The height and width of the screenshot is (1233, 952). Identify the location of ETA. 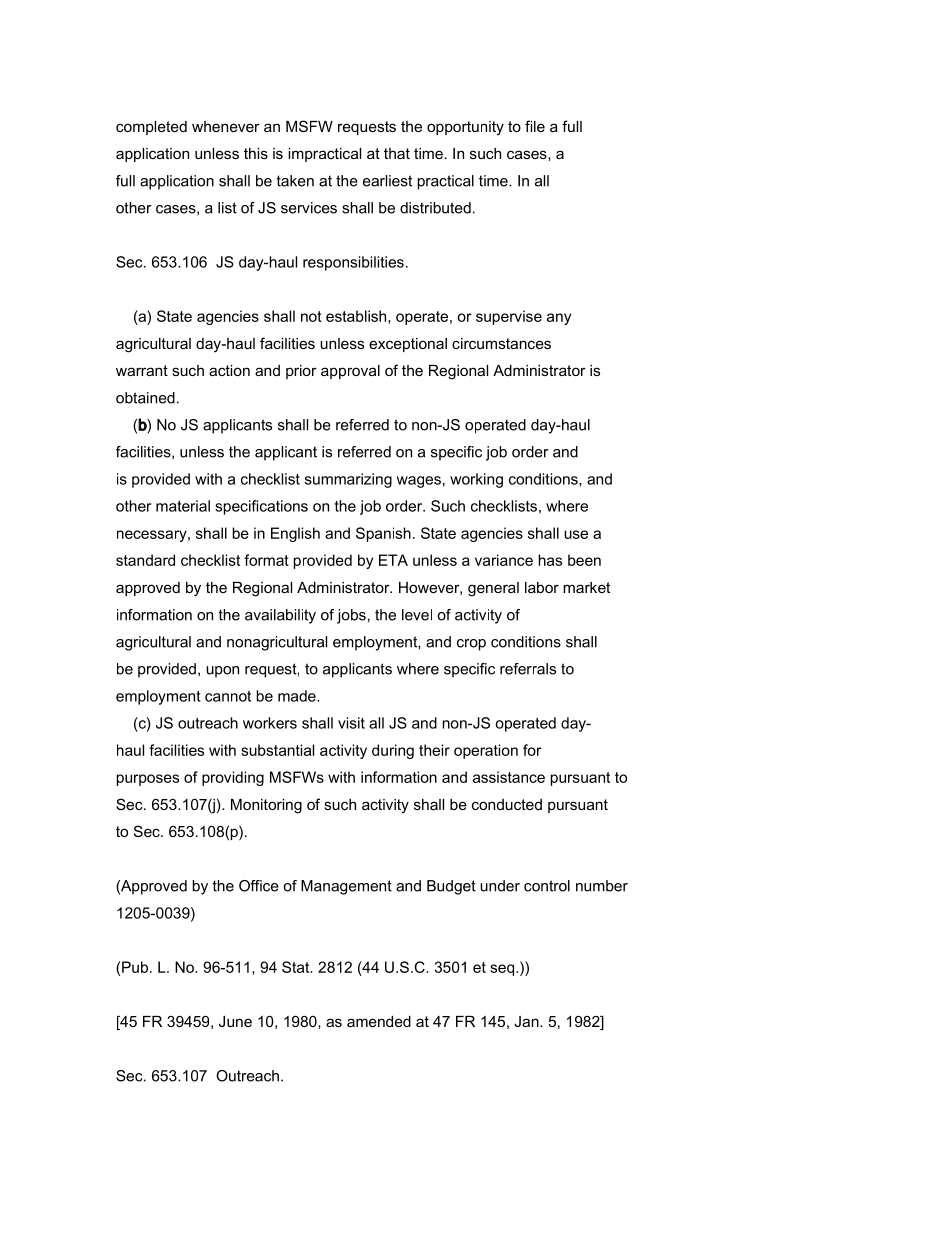
(393, 560).
